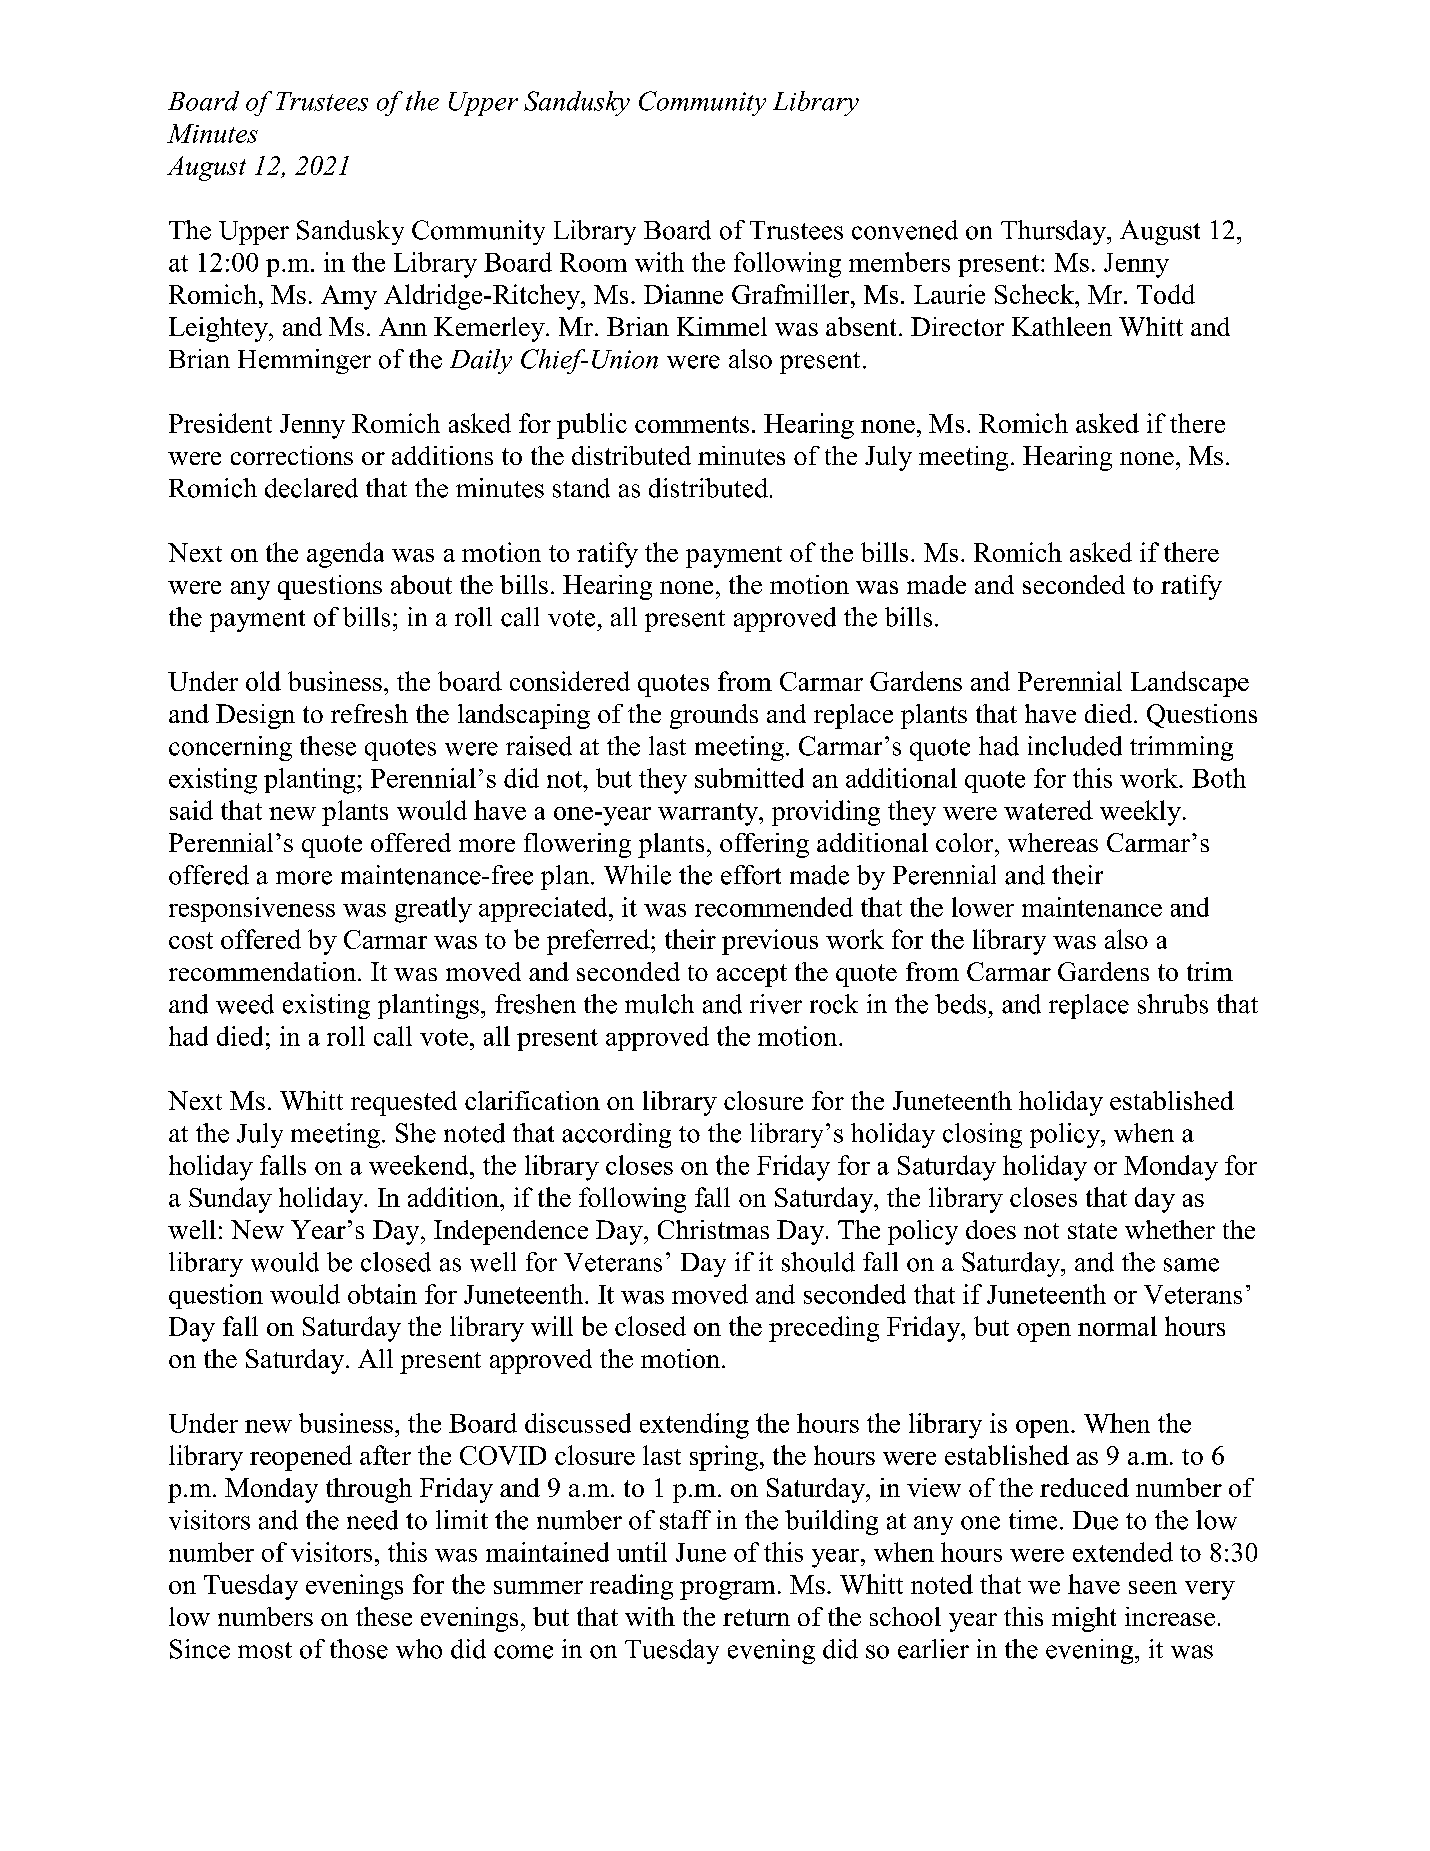 This screenshot has height=1851, width=1430. Describe the element at coordinates (713, 1229) in the screenshot. I see `Christmas` at that location.
